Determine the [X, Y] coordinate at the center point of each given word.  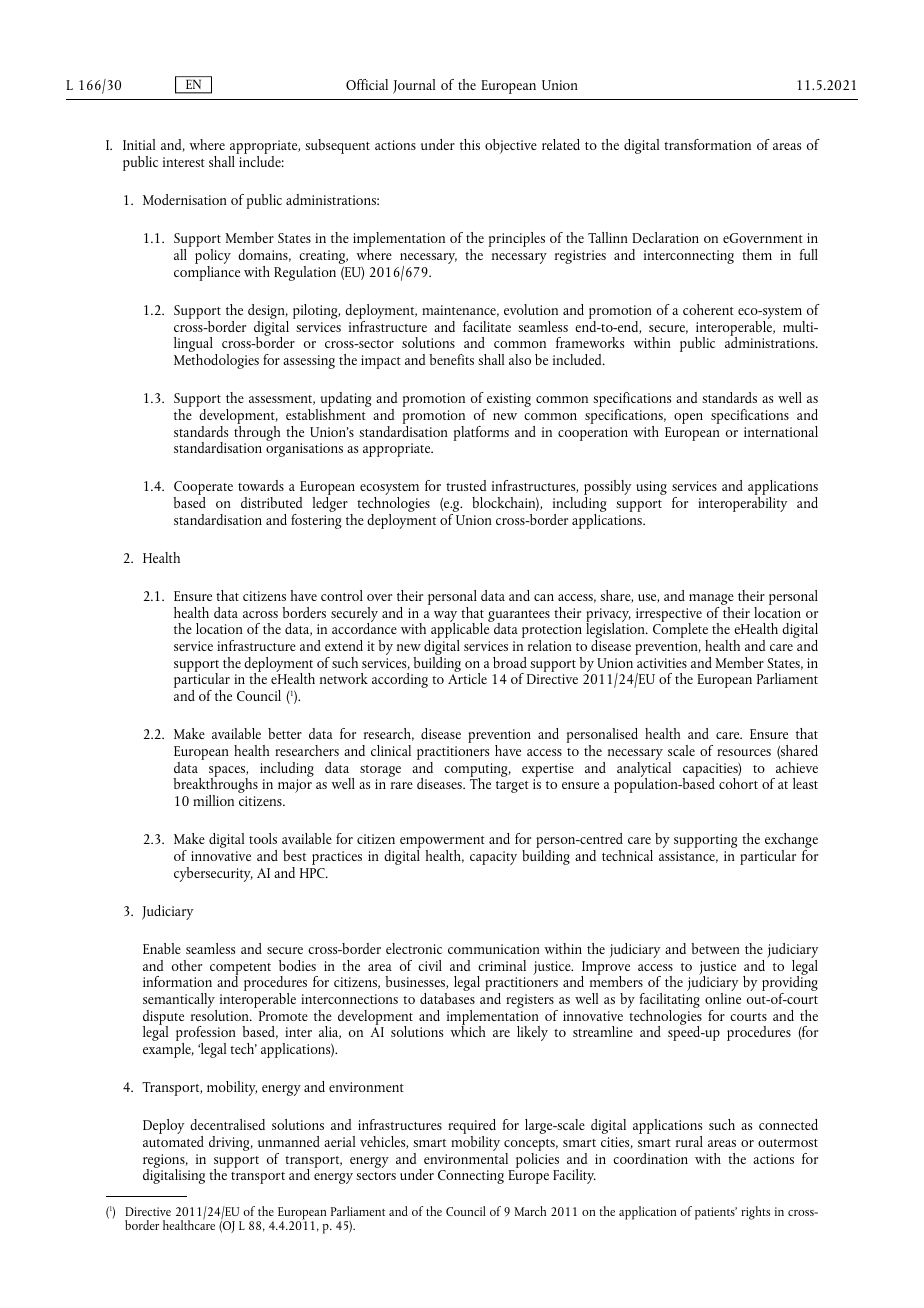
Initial [139, 144]
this [470, 144]
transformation [707, 144]
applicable [460, 631]
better [285, 733]
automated [173, 1141]
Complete [680, 631]
